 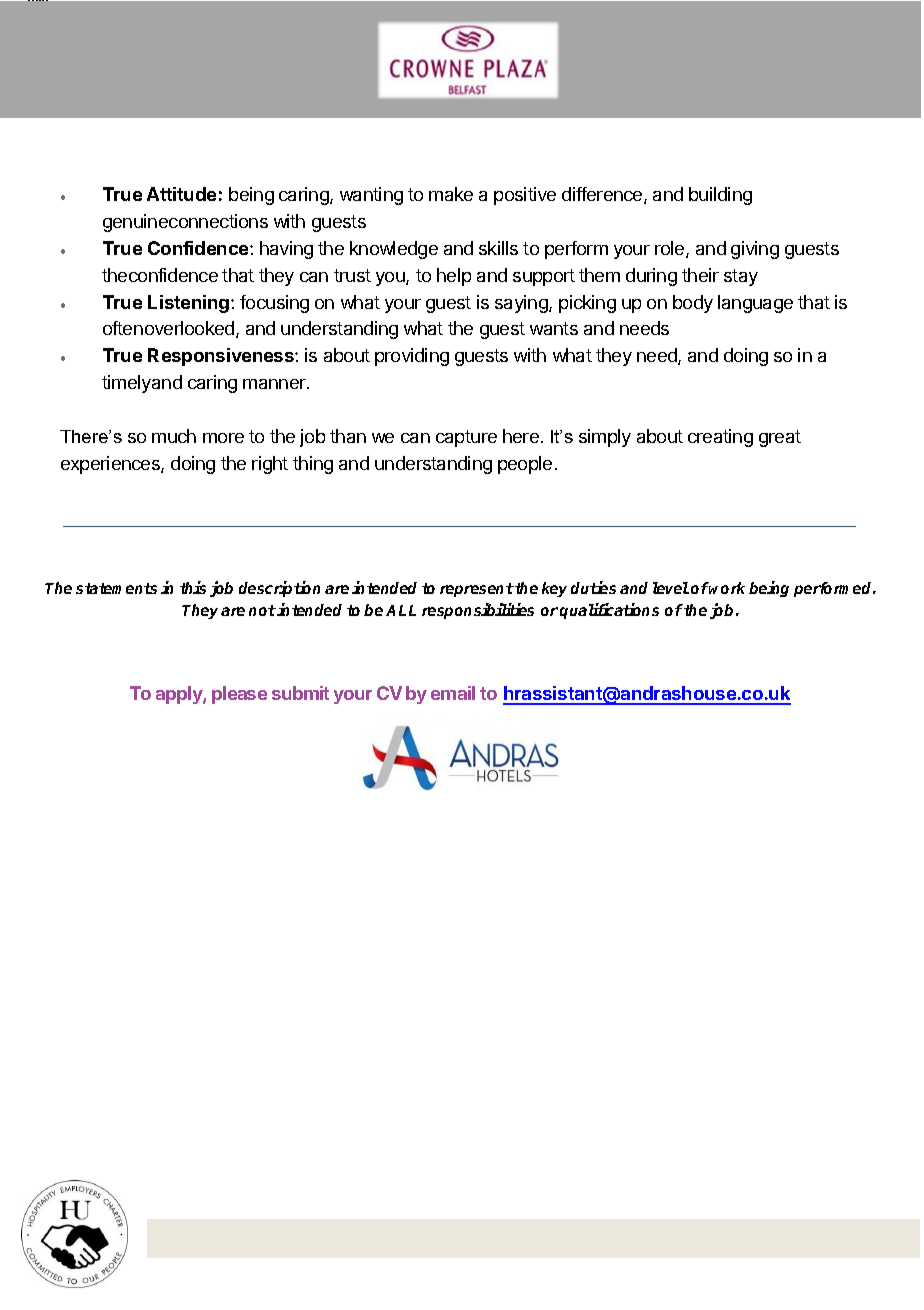 I want to click on make, so click(x=451, y=194).
